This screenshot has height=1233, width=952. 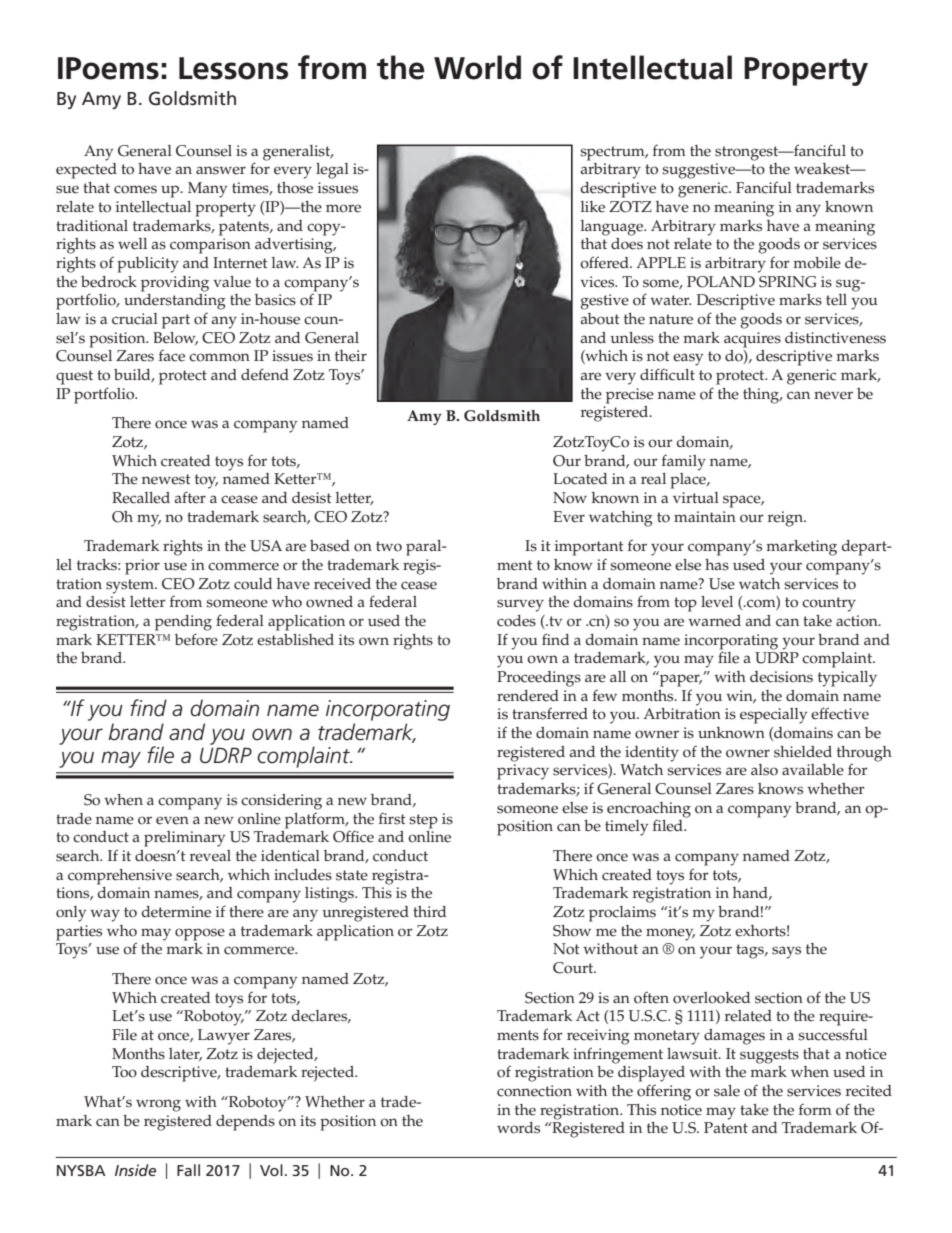 I want to click on also, so click(x=764, y=770).
